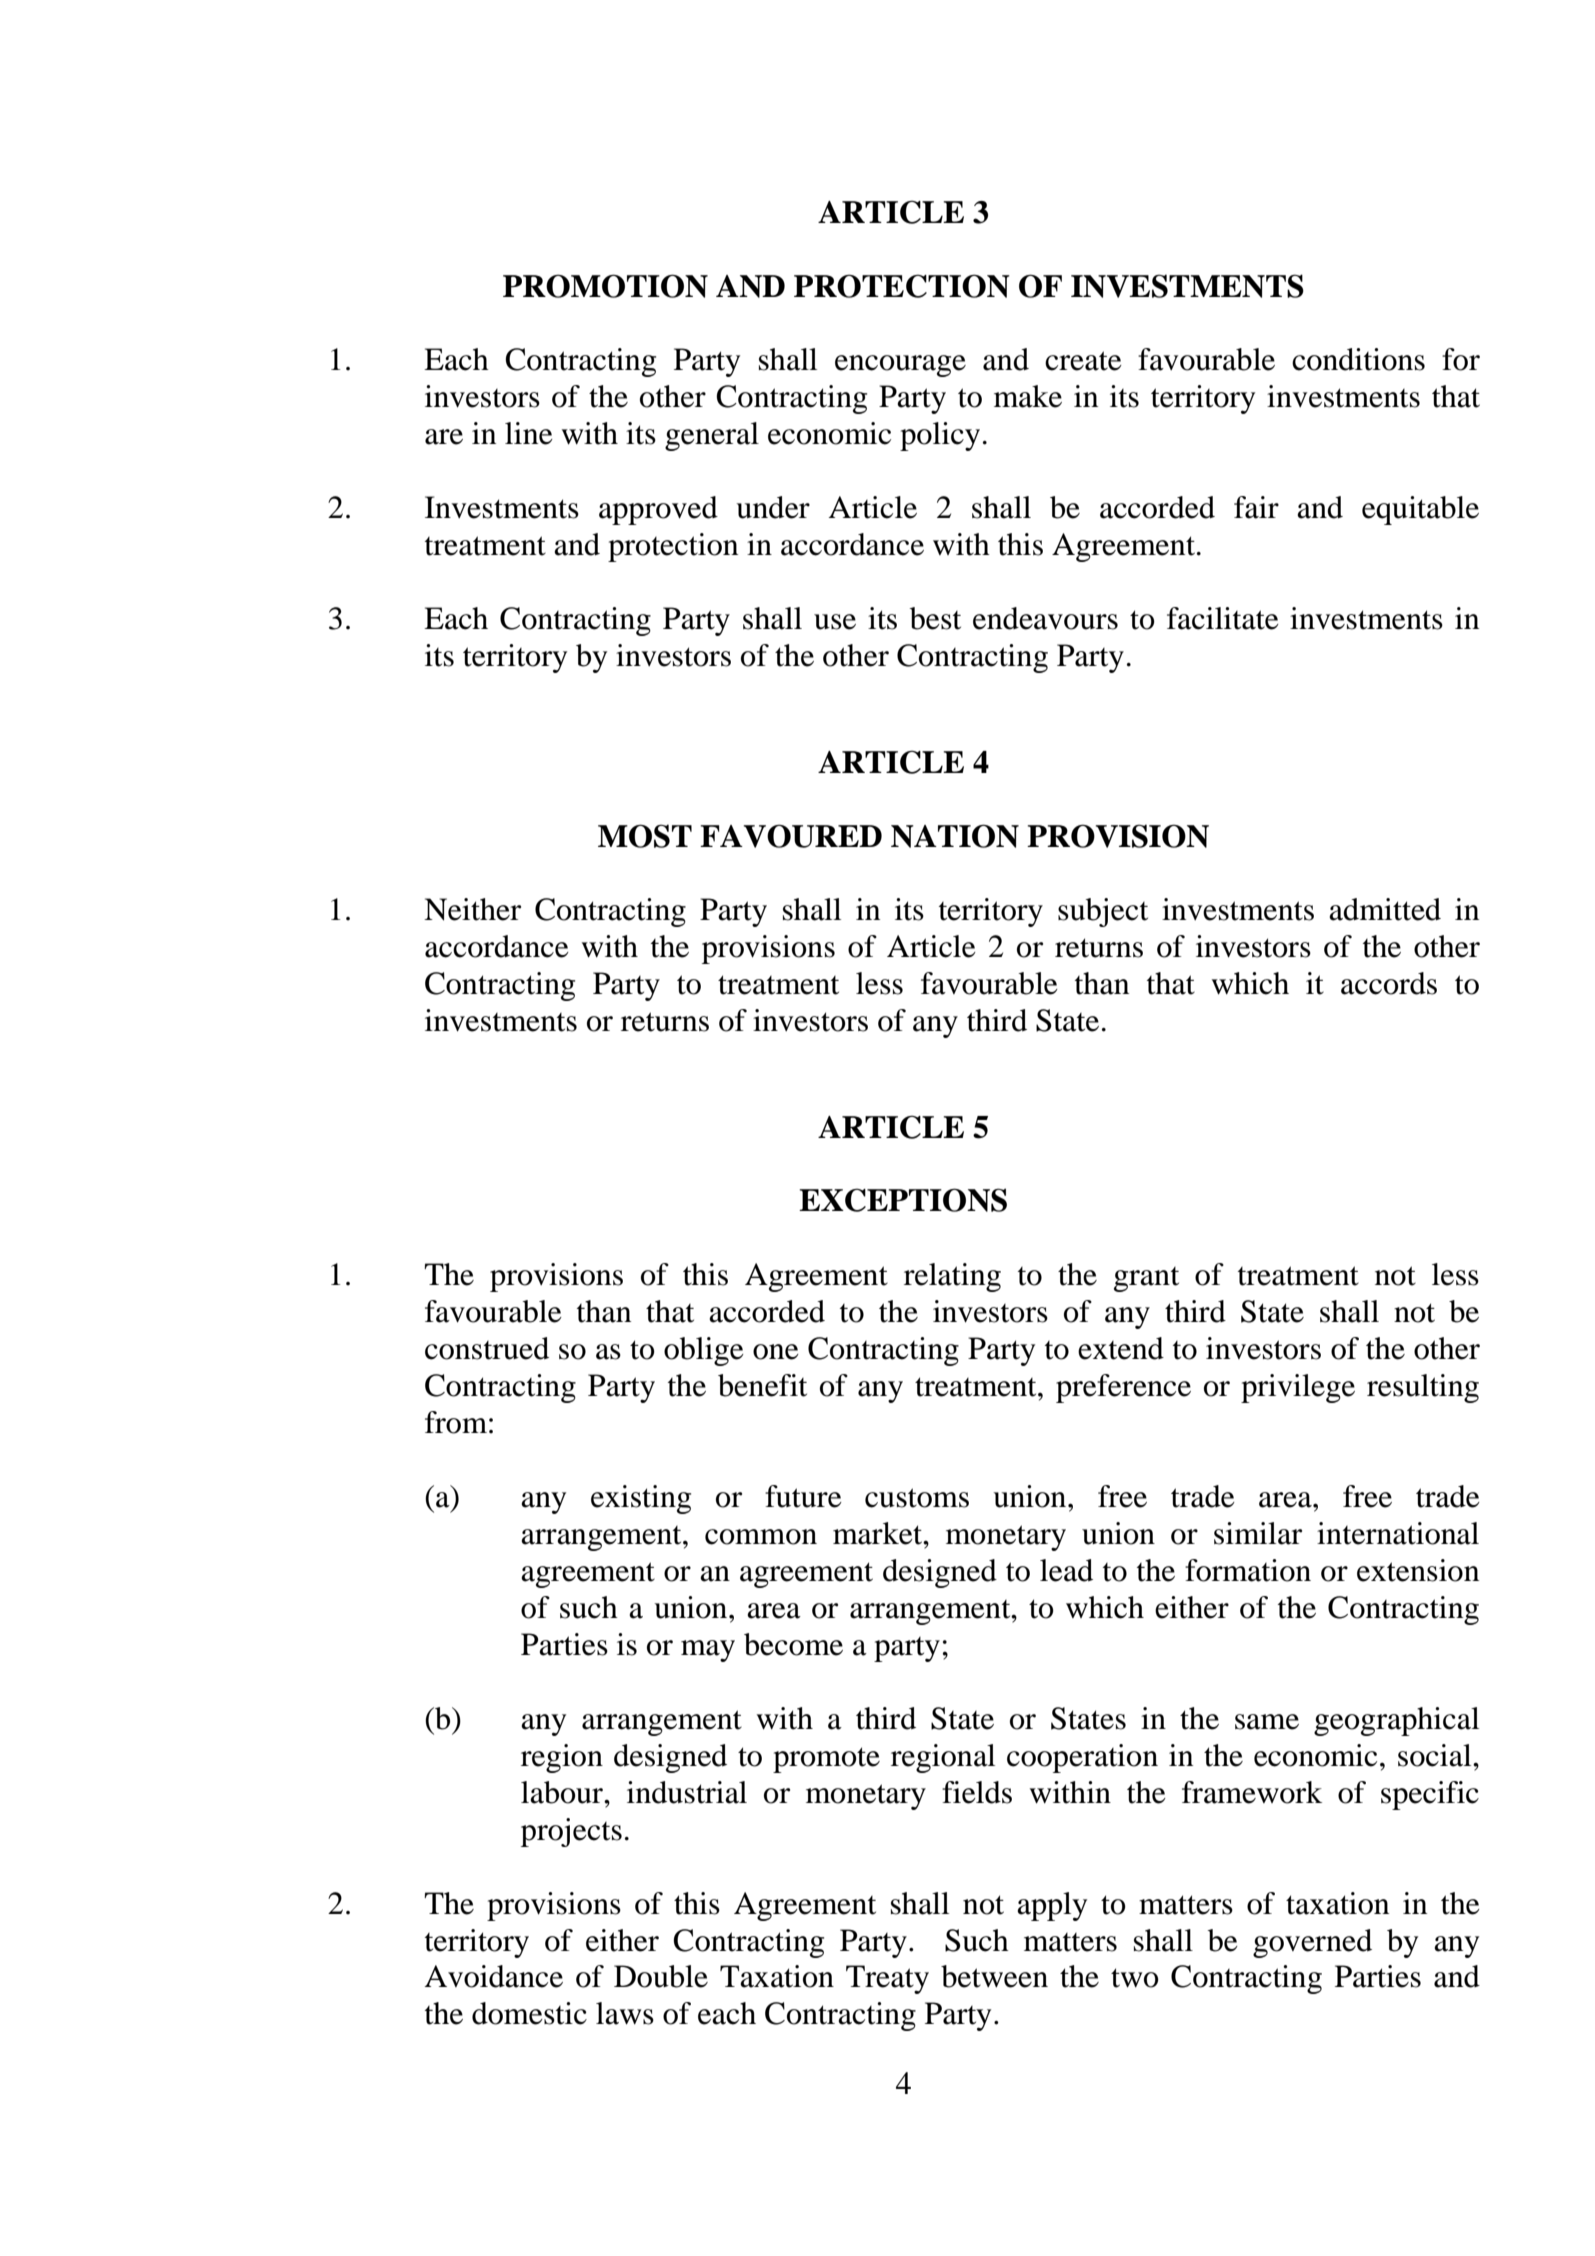 Image resolution: width=1595 pixels, height=2256 pixels. I want to click on governed, so click(1312, 1943).
